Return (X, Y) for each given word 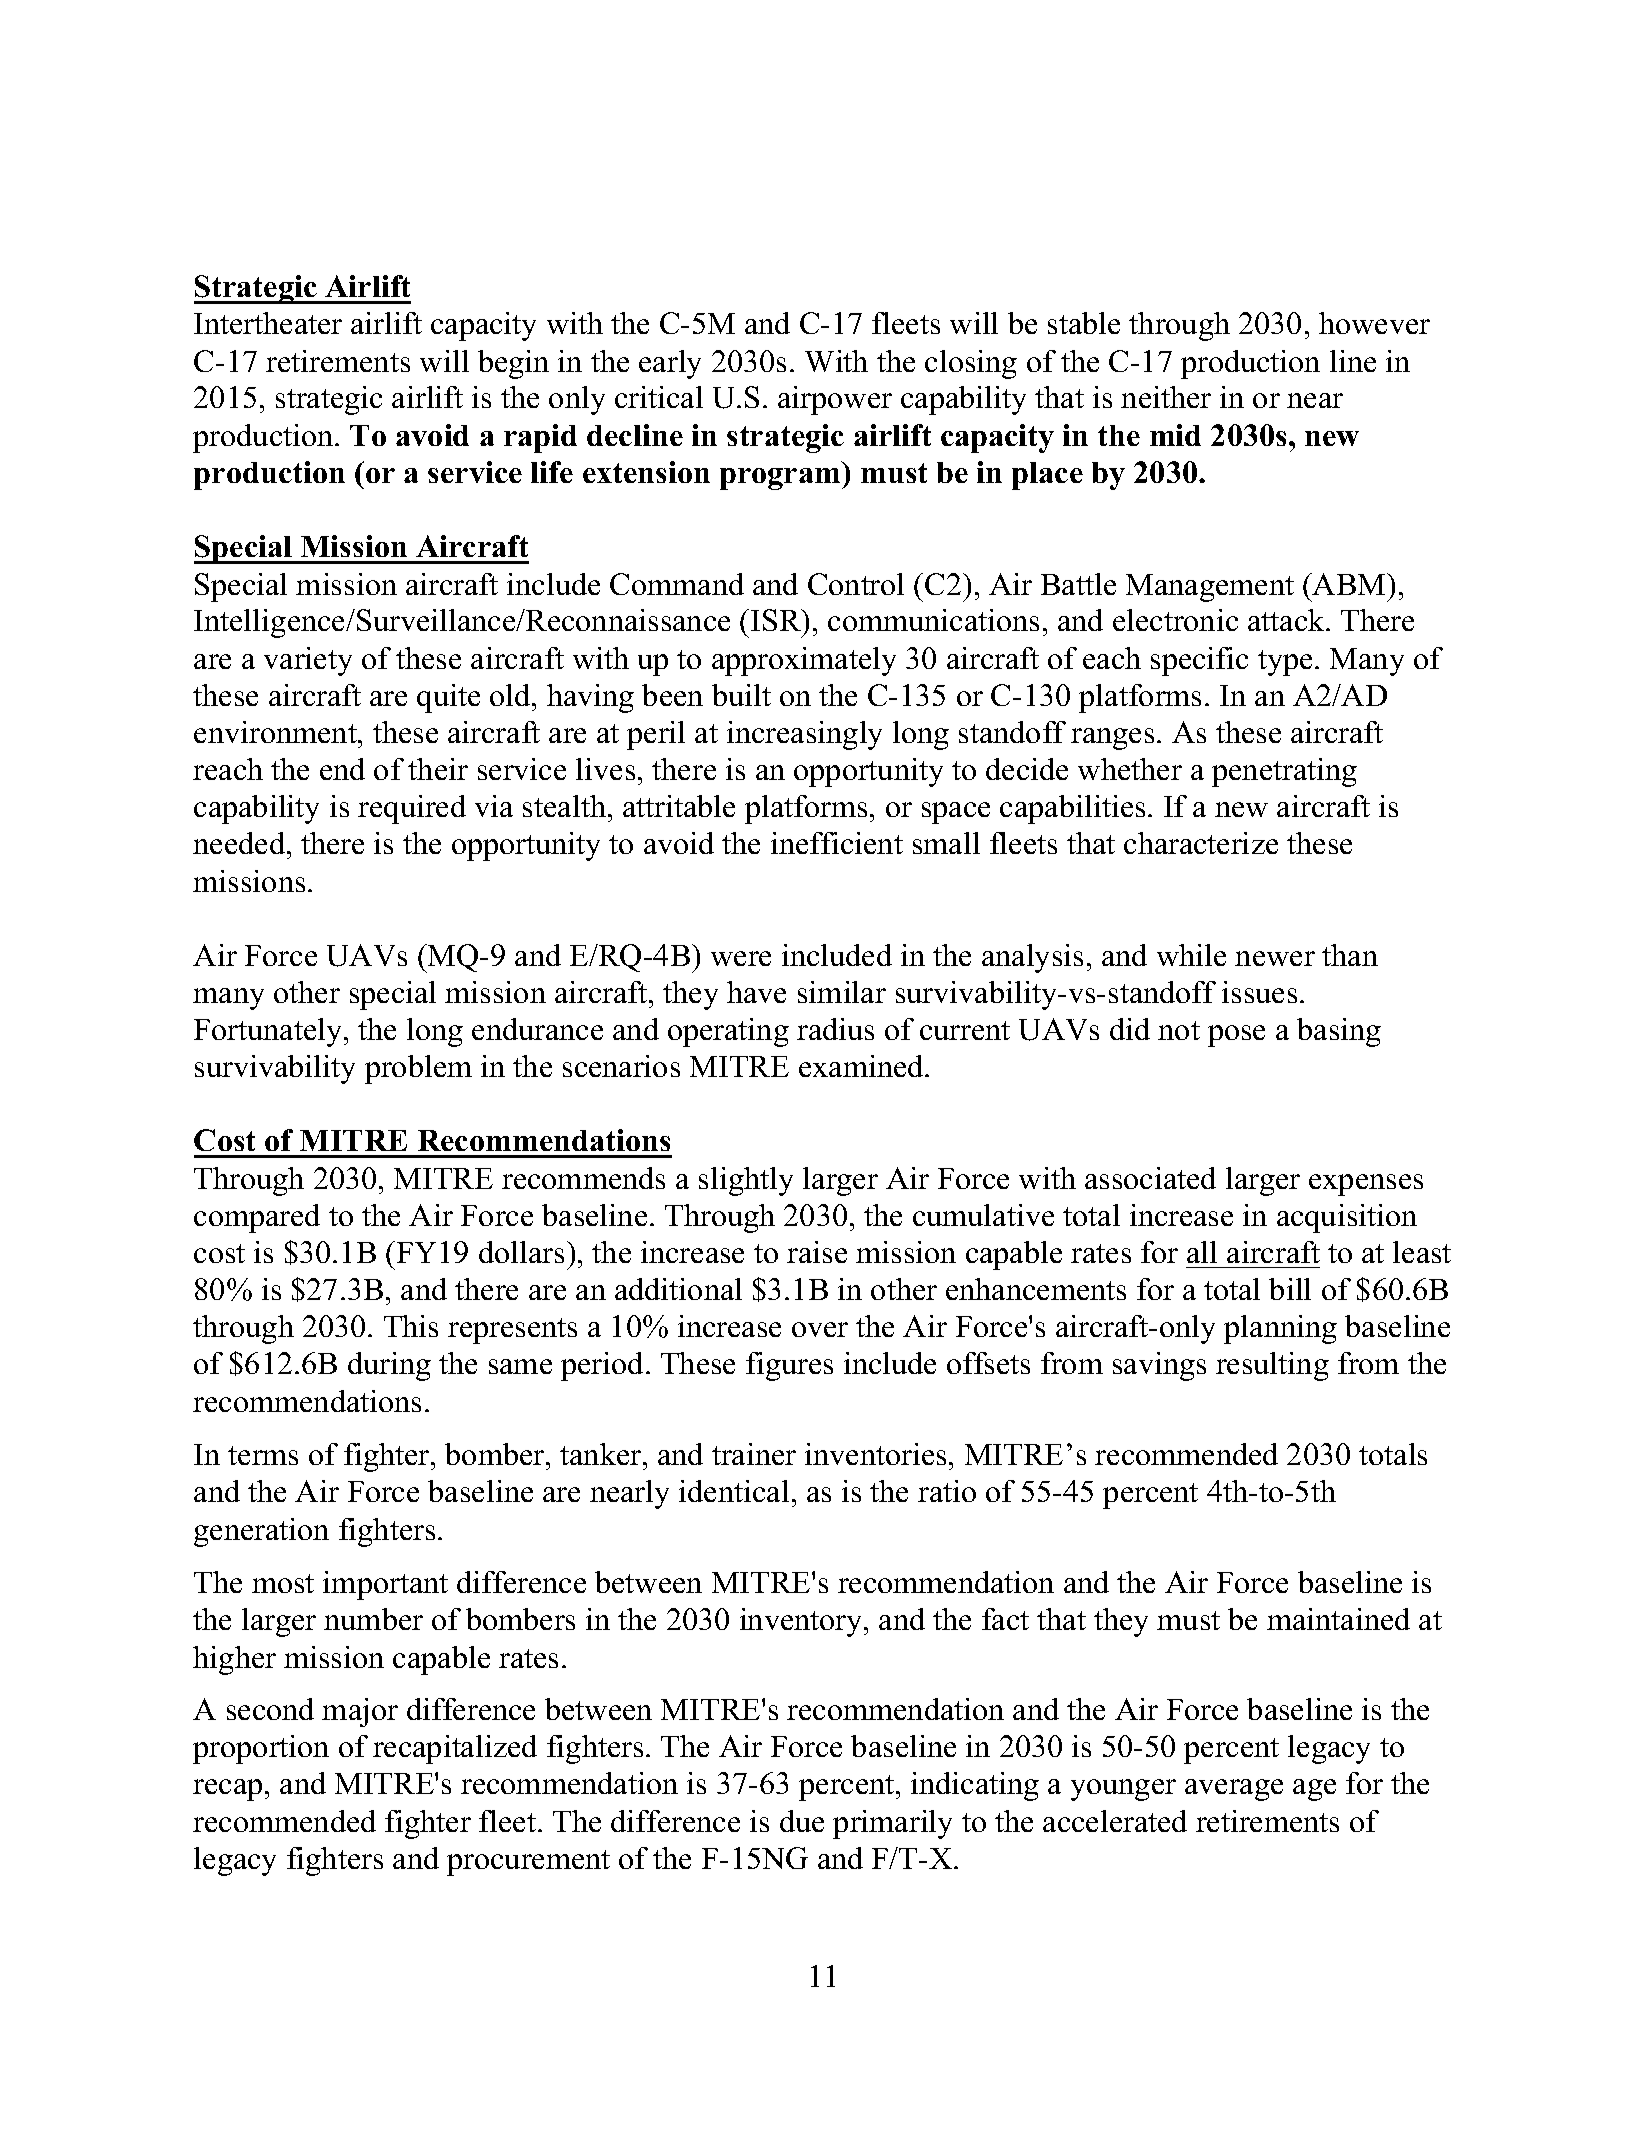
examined (862, 1066)
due (802, 1821)
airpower (835, 400)
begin (513, 364)
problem (418, 1069)
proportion (261, 1749)
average (1234, 1790)
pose (1236, 1036)
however (1374, 323)
